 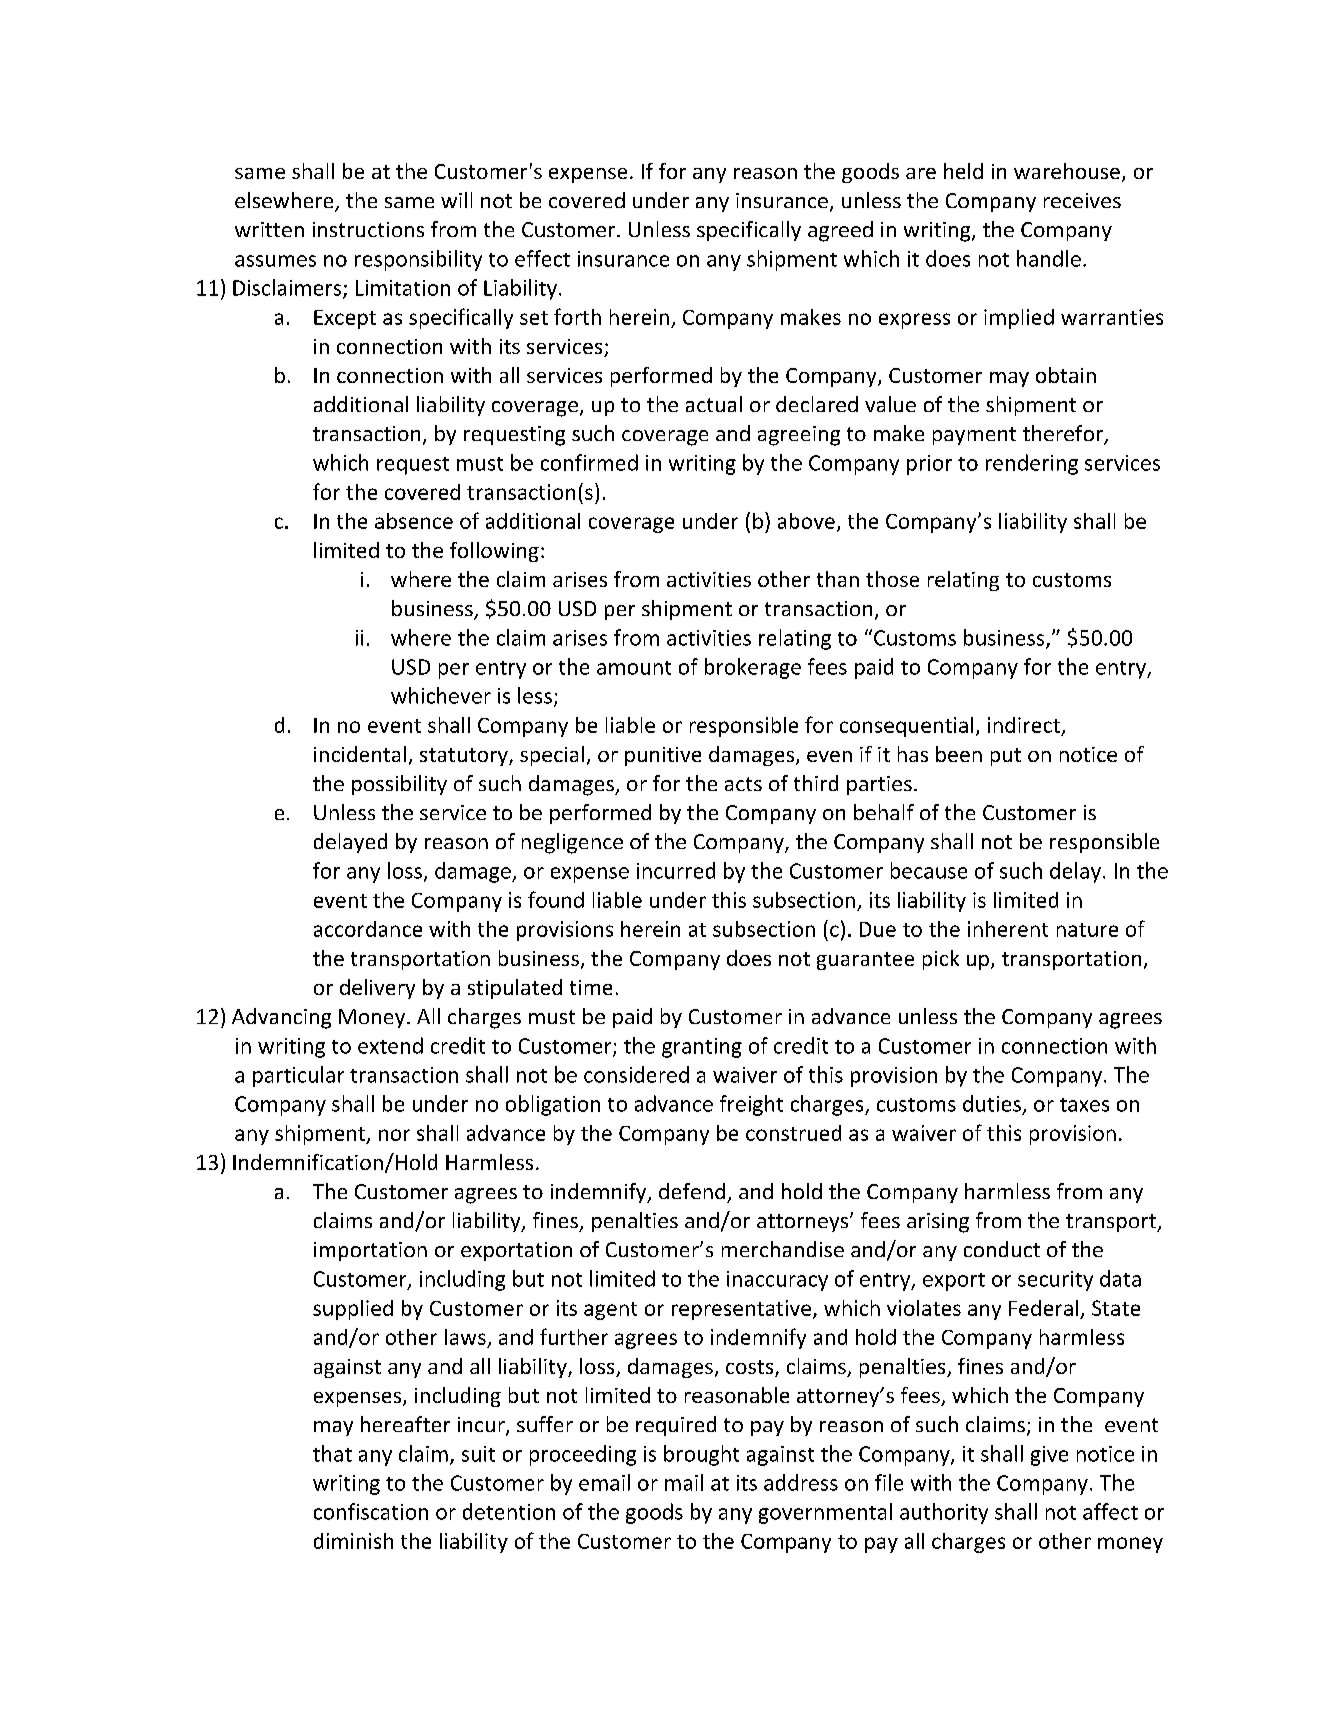 What do you see at coordinates (701, 1455) in the page?
I see `brought` at bounding box center [701, 1455].
